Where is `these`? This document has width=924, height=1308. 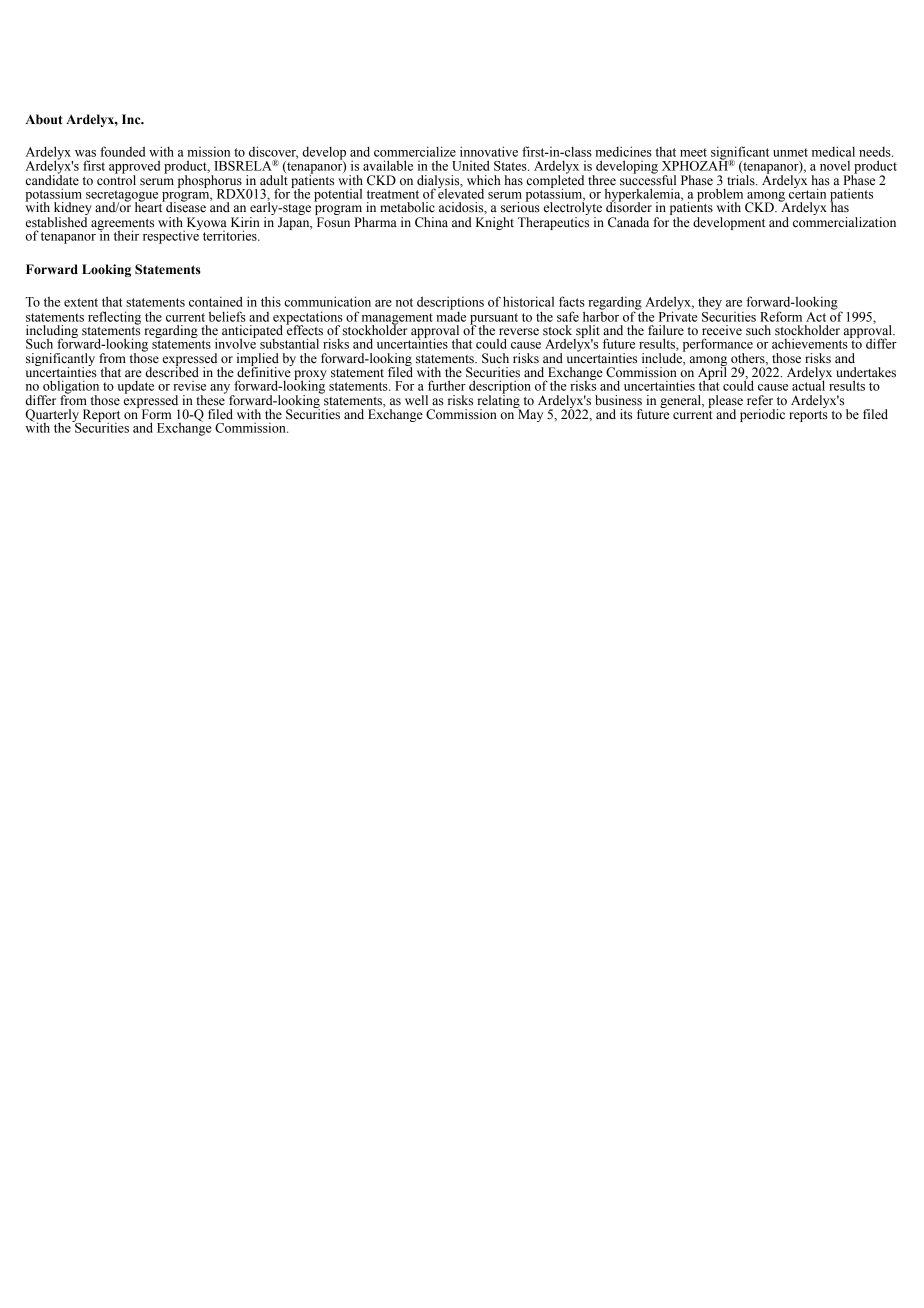
these is located at coordinates (211, 399).
